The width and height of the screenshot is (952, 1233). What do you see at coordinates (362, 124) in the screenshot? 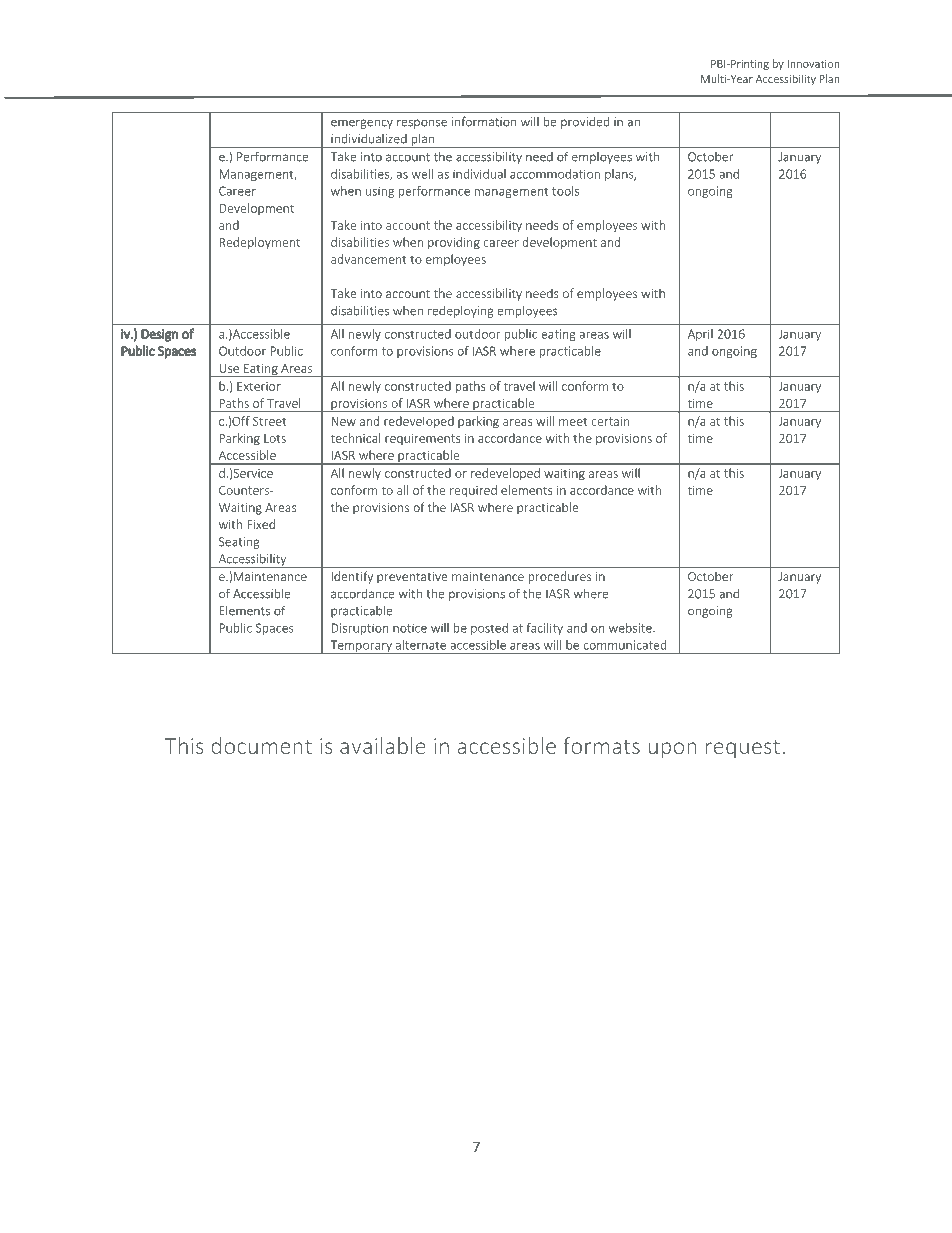
I see `emergency` at bounding box center [362, 124].
